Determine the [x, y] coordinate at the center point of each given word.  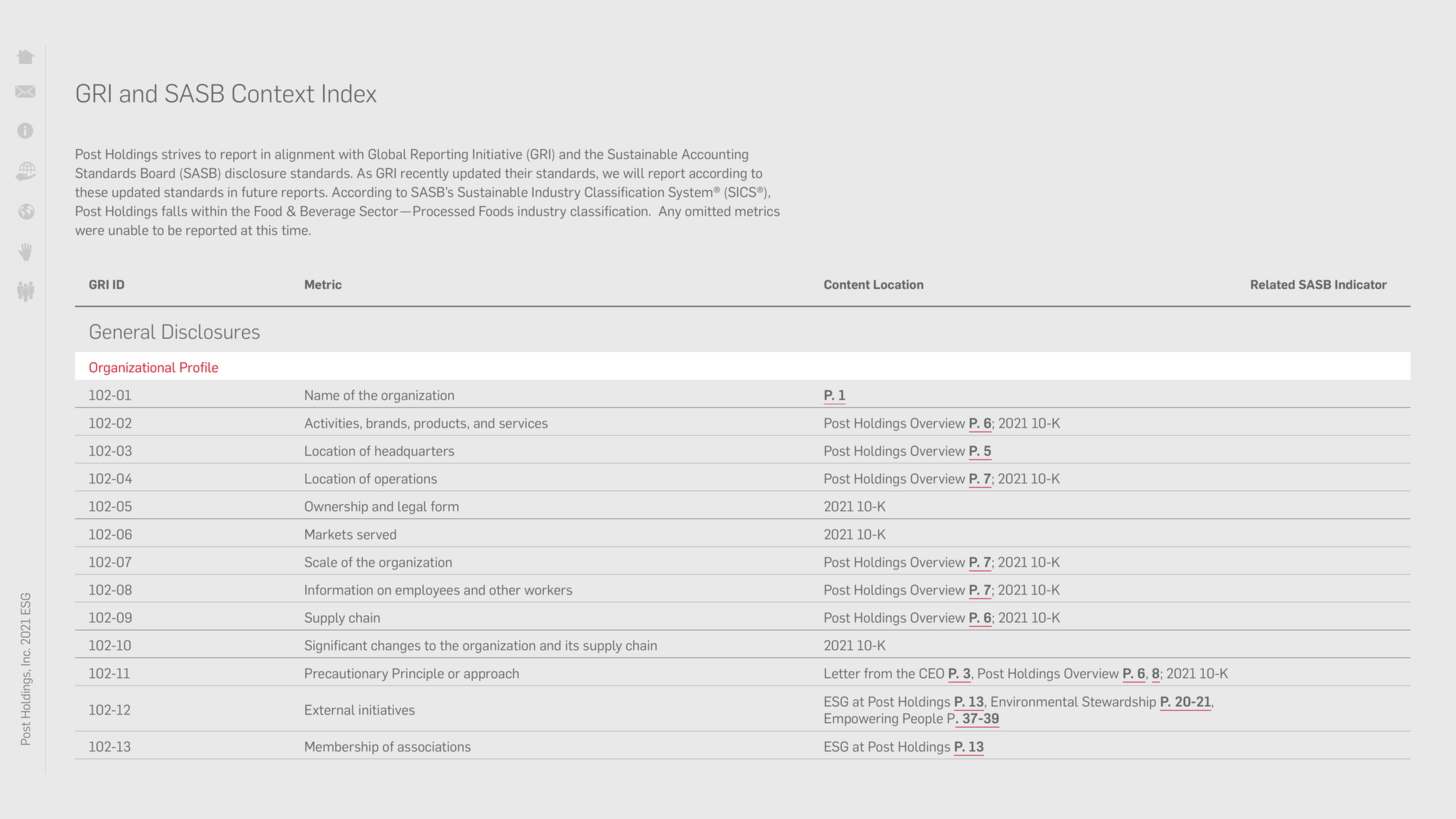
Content [847, 284]
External [330, 710]
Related [1273, 284]
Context [273, 93]
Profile [199, 367]
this [266, 230]
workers [548, 590]
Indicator [1361, 284]
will [633, 173]
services [523, 423]
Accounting [715, 155]
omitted [707, 211]
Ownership [336, 507]
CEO [931, 673]
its [572, 645]
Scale [321, 562]
